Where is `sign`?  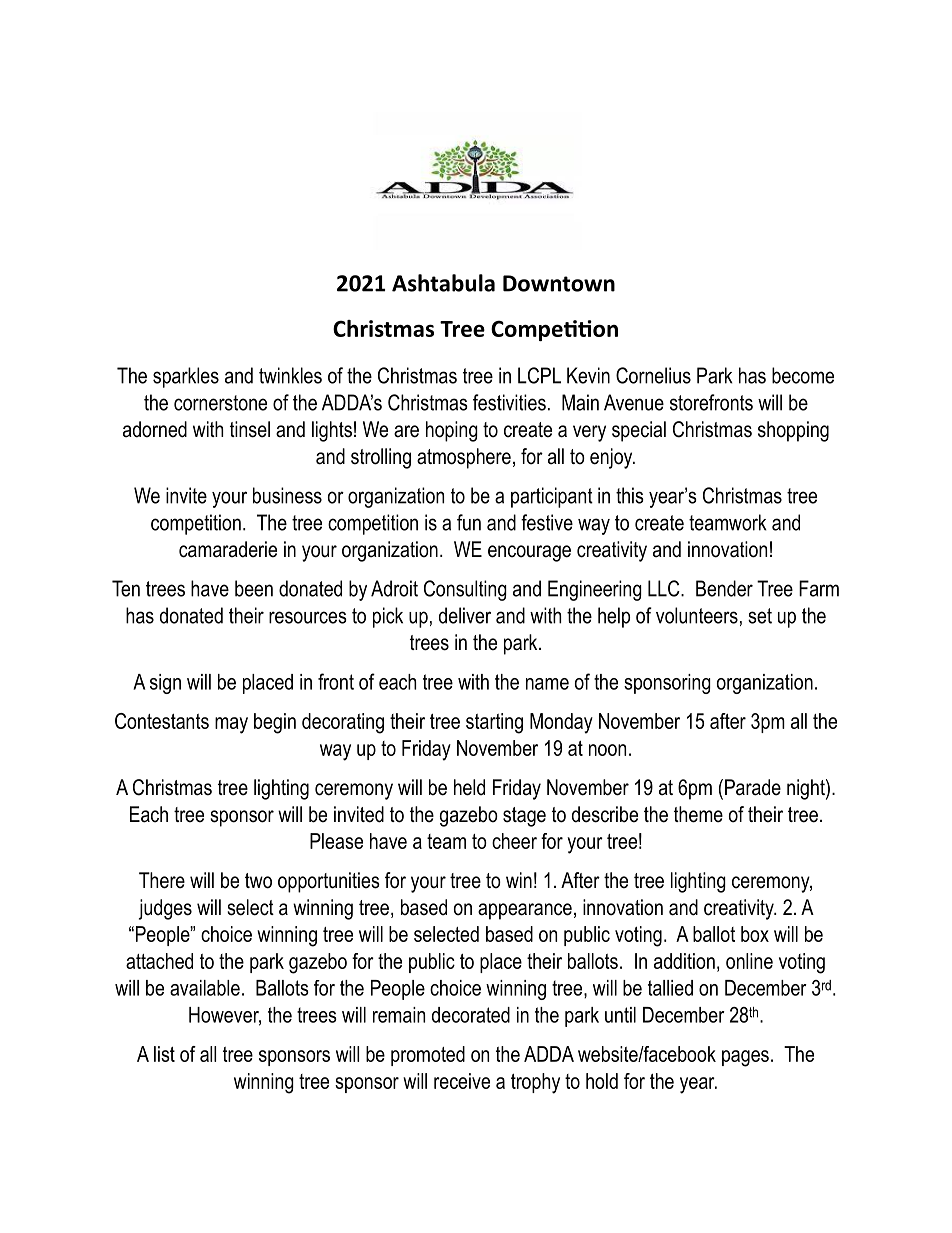 sign is located at coordinates (165, 684).
